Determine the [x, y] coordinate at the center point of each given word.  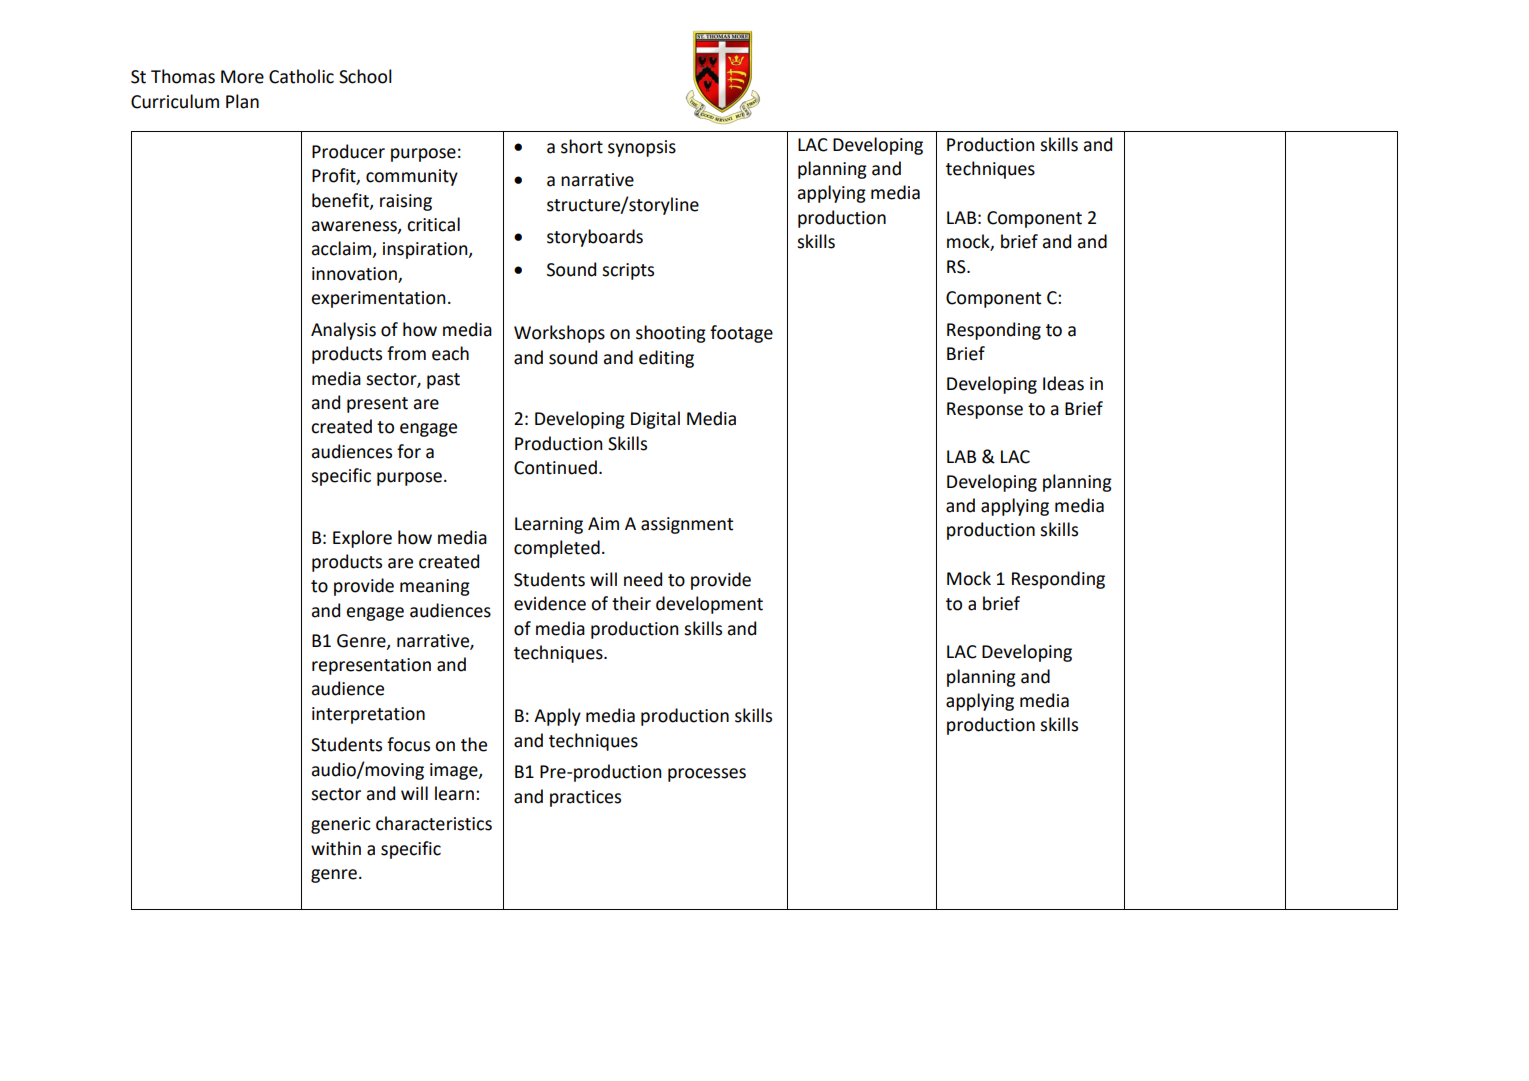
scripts [628, 271]
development [709, 605]
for [409, 451]
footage [741, 334]
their [631, 603]
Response [985, 410]
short [582, 146]
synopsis [642, 148]
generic [341, 825]
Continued [555, 467]
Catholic [301, 76]
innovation [354, 274]
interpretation [368, 715]
